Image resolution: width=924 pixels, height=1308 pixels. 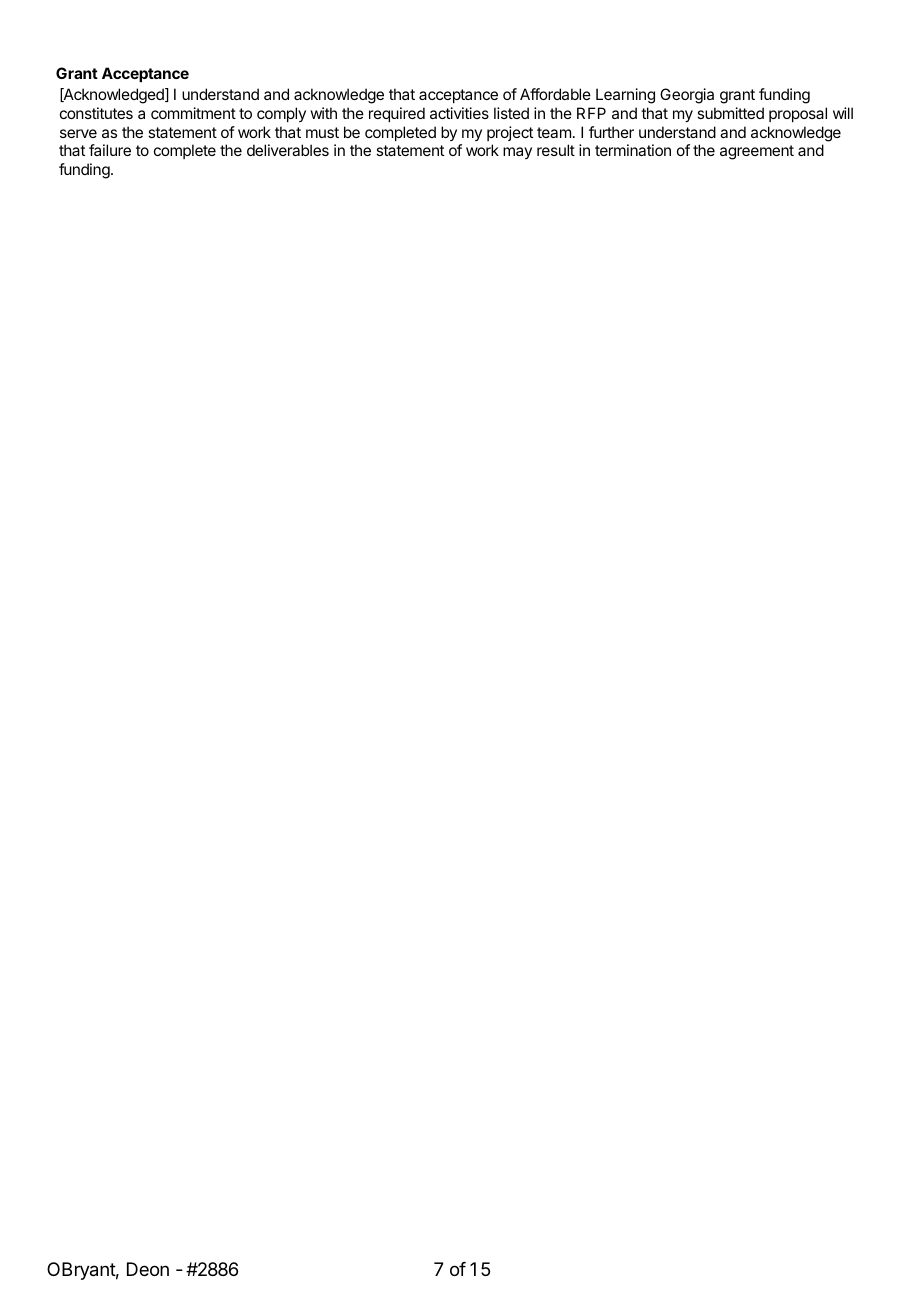 I want to click on project, so click(x=510, y=133).
